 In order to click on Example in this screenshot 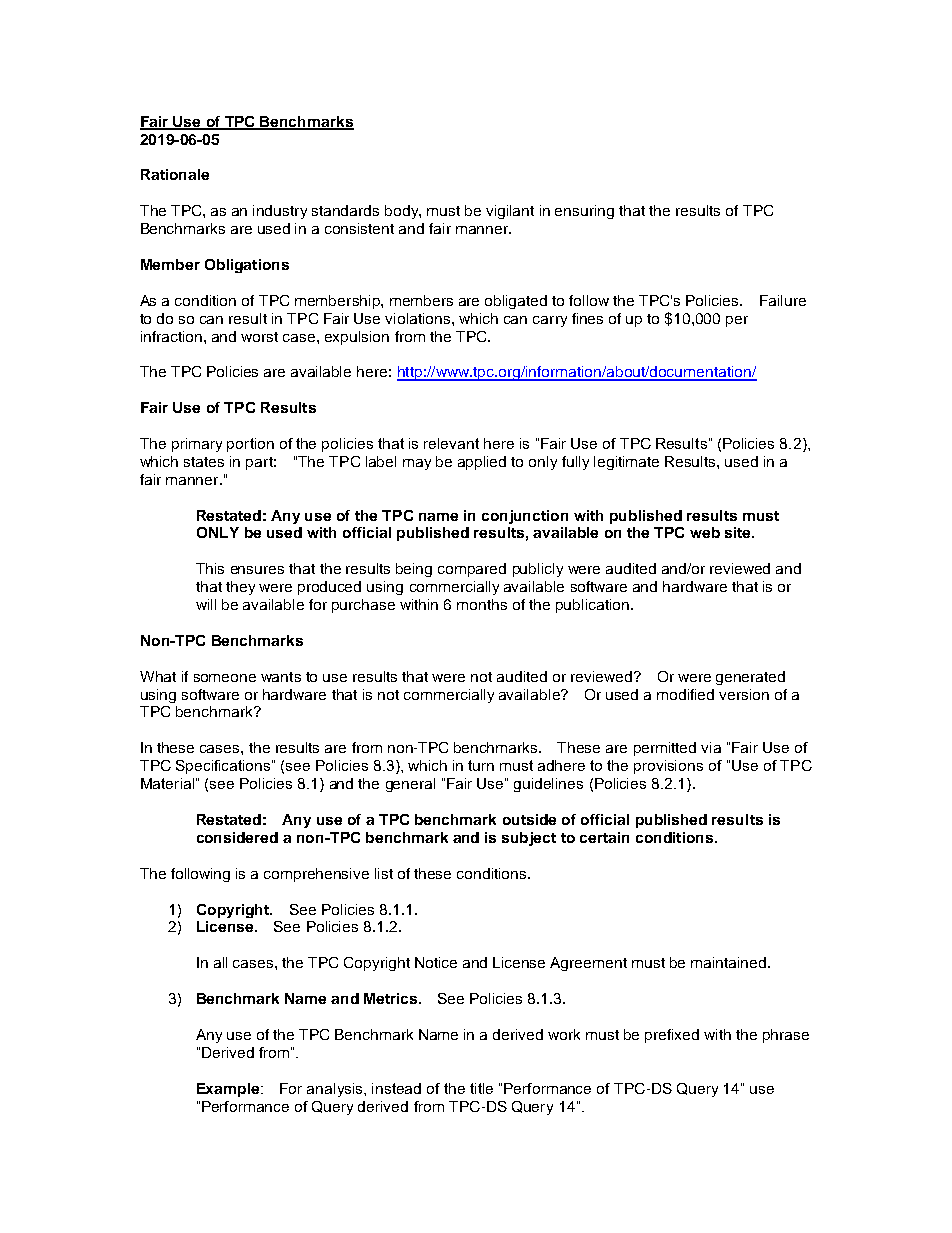, I will do `click(229, 1090)`.
